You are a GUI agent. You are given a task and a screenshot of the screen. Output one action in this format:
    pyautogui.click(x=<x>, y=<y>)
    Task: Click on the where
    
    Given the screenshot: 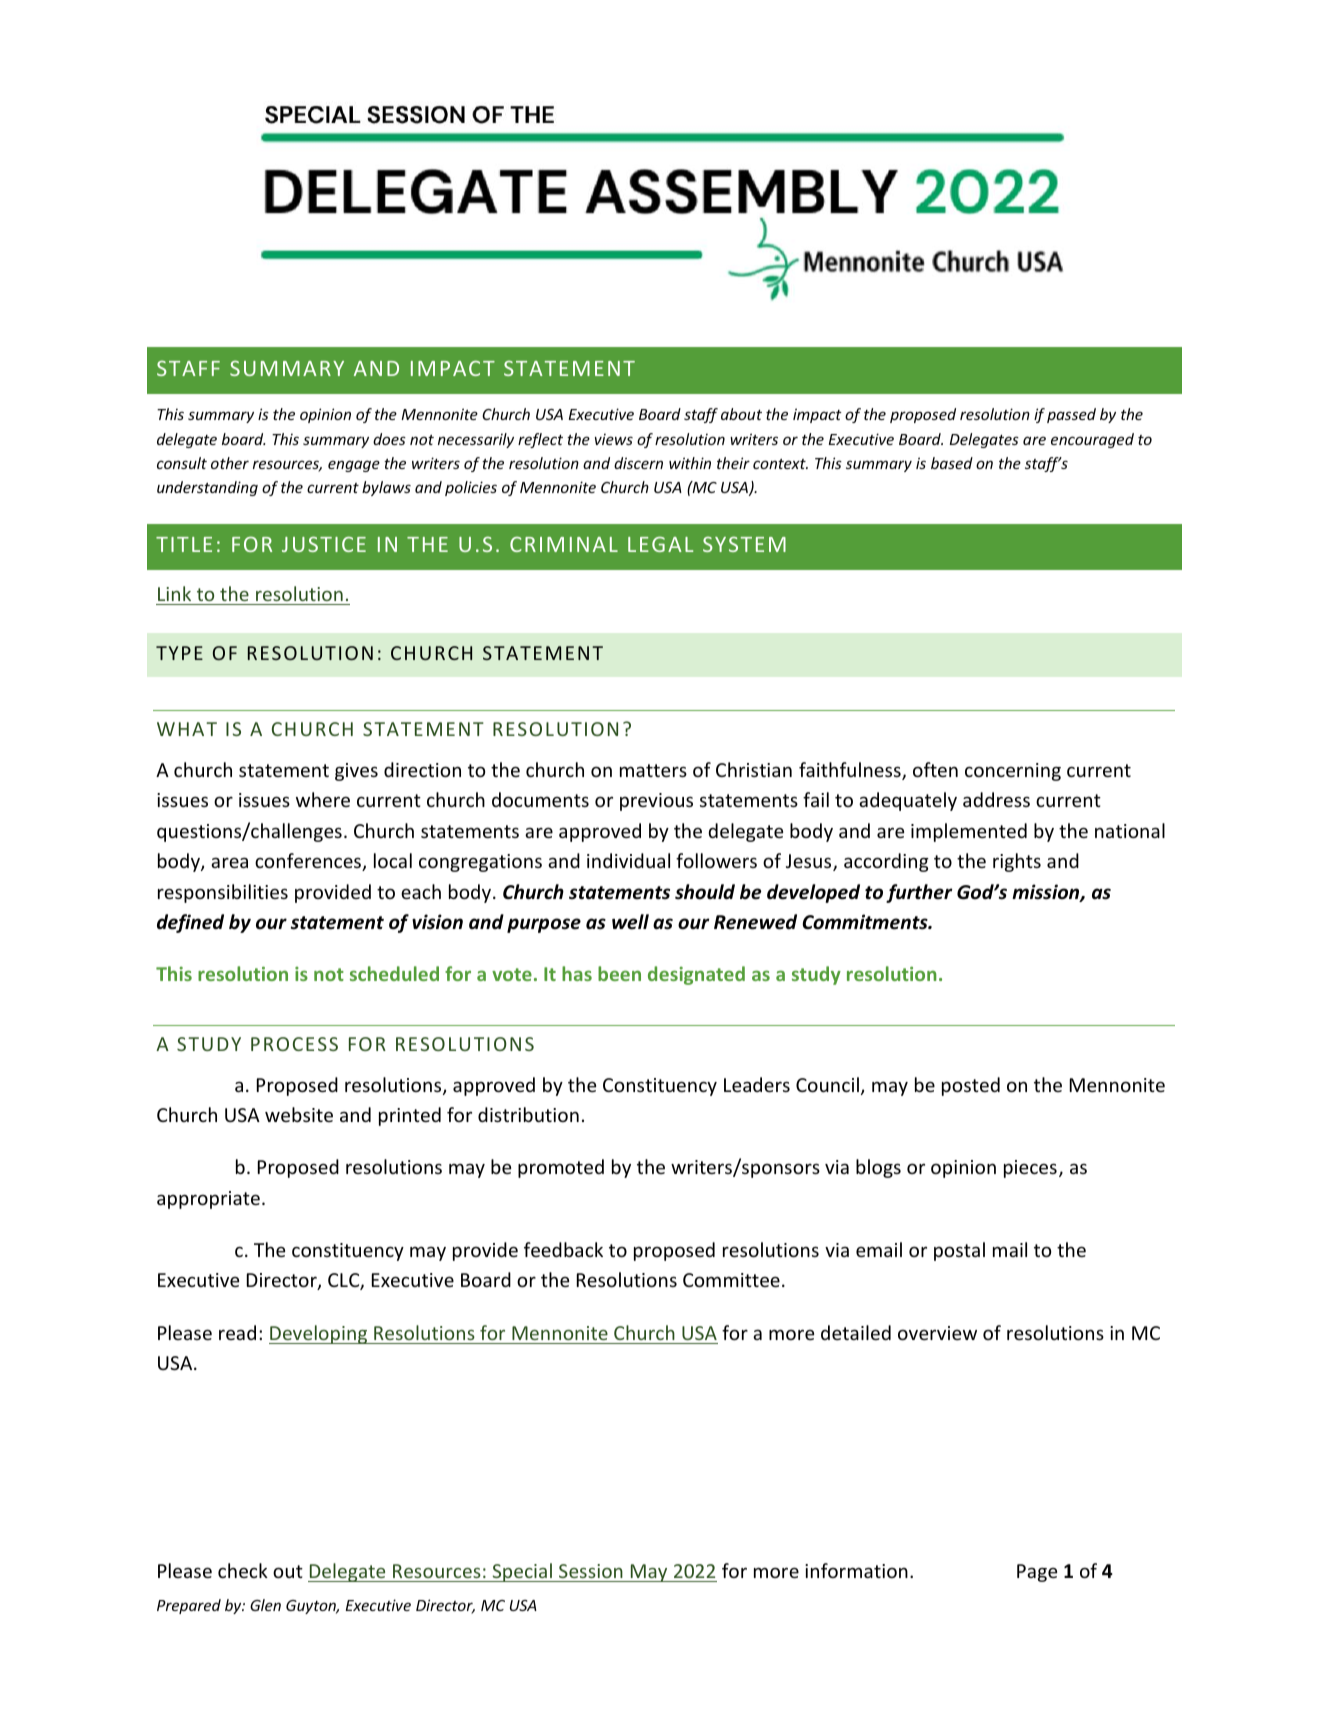 What is the action you would take?
    pyautogui.click(x=323, y=799)
